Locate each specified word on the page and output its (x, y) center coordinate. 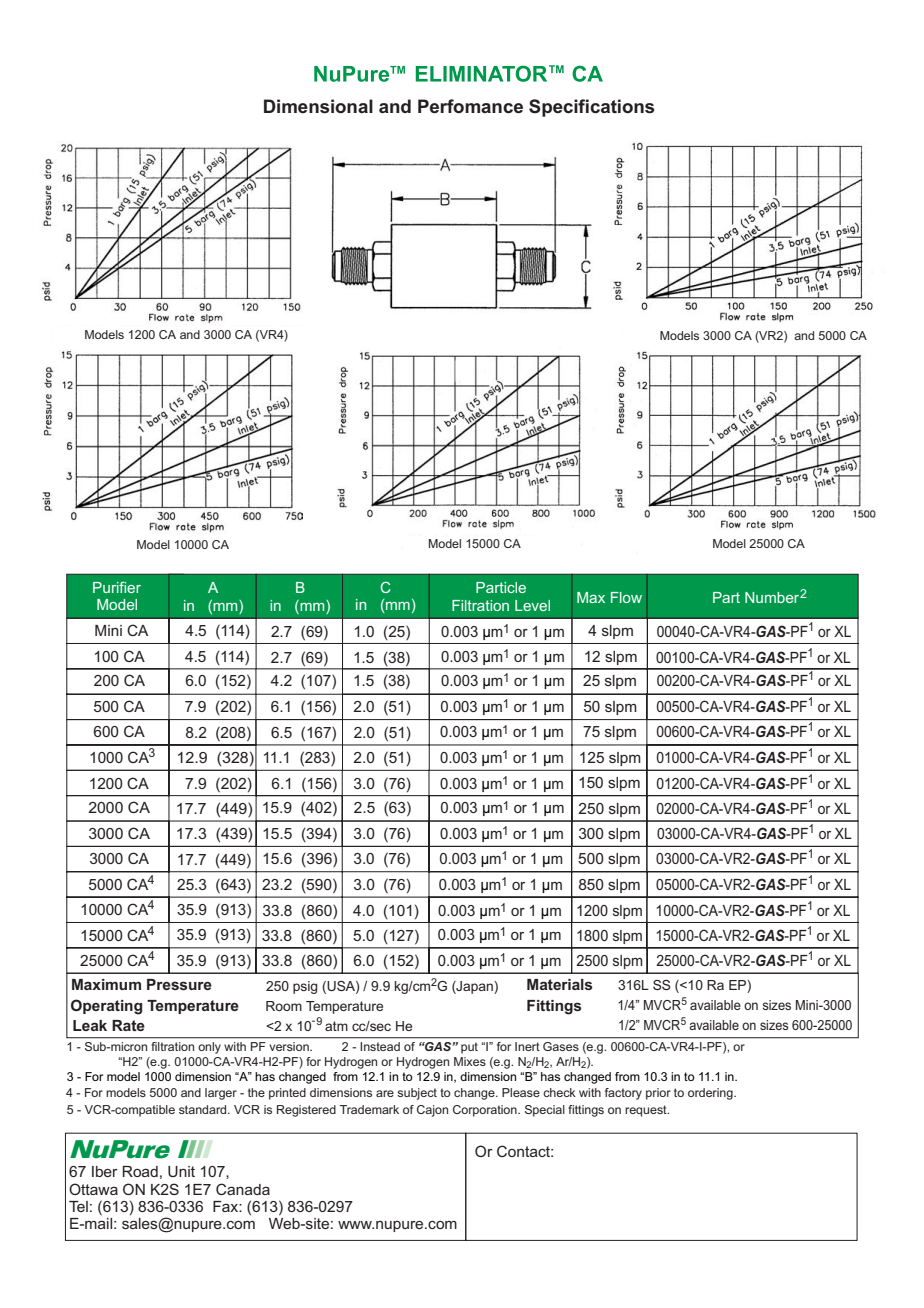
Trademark (369, 1109)
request (647, 1111)
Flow (626, 597)
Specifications (591, 108)
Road (140, 1171)
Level (532, 605)
